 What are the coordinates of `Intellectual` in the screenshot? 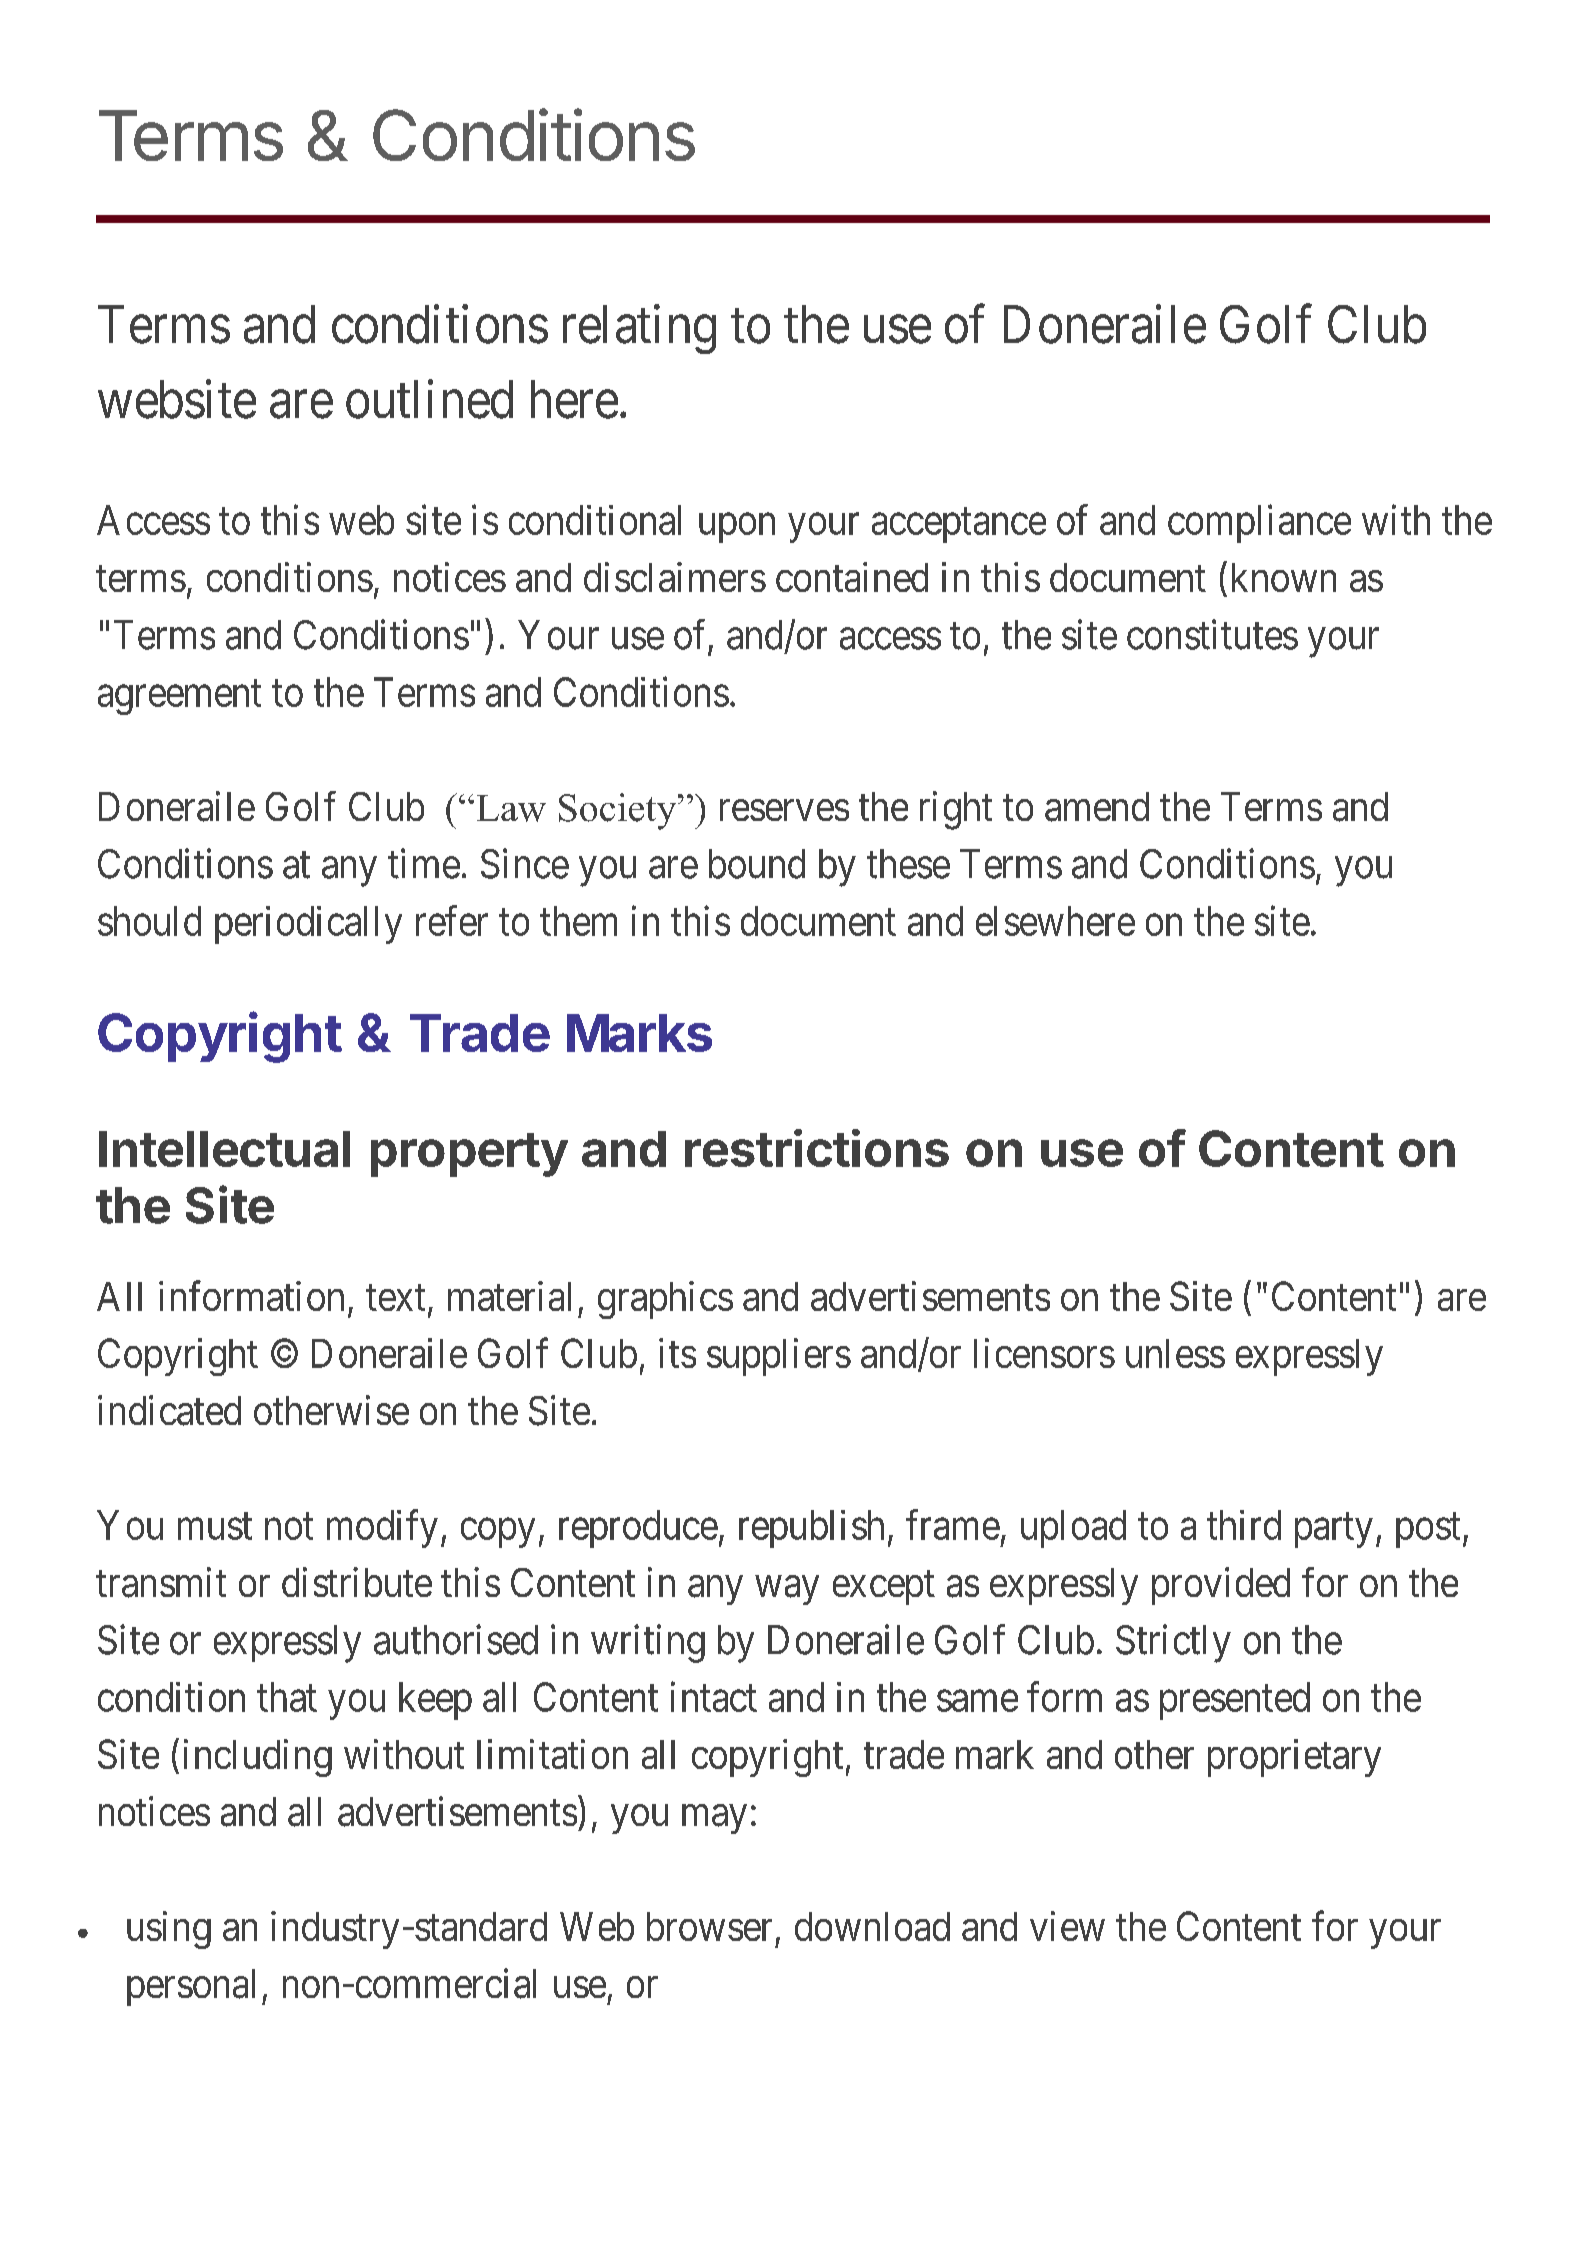 It's located at (224, 1149).
